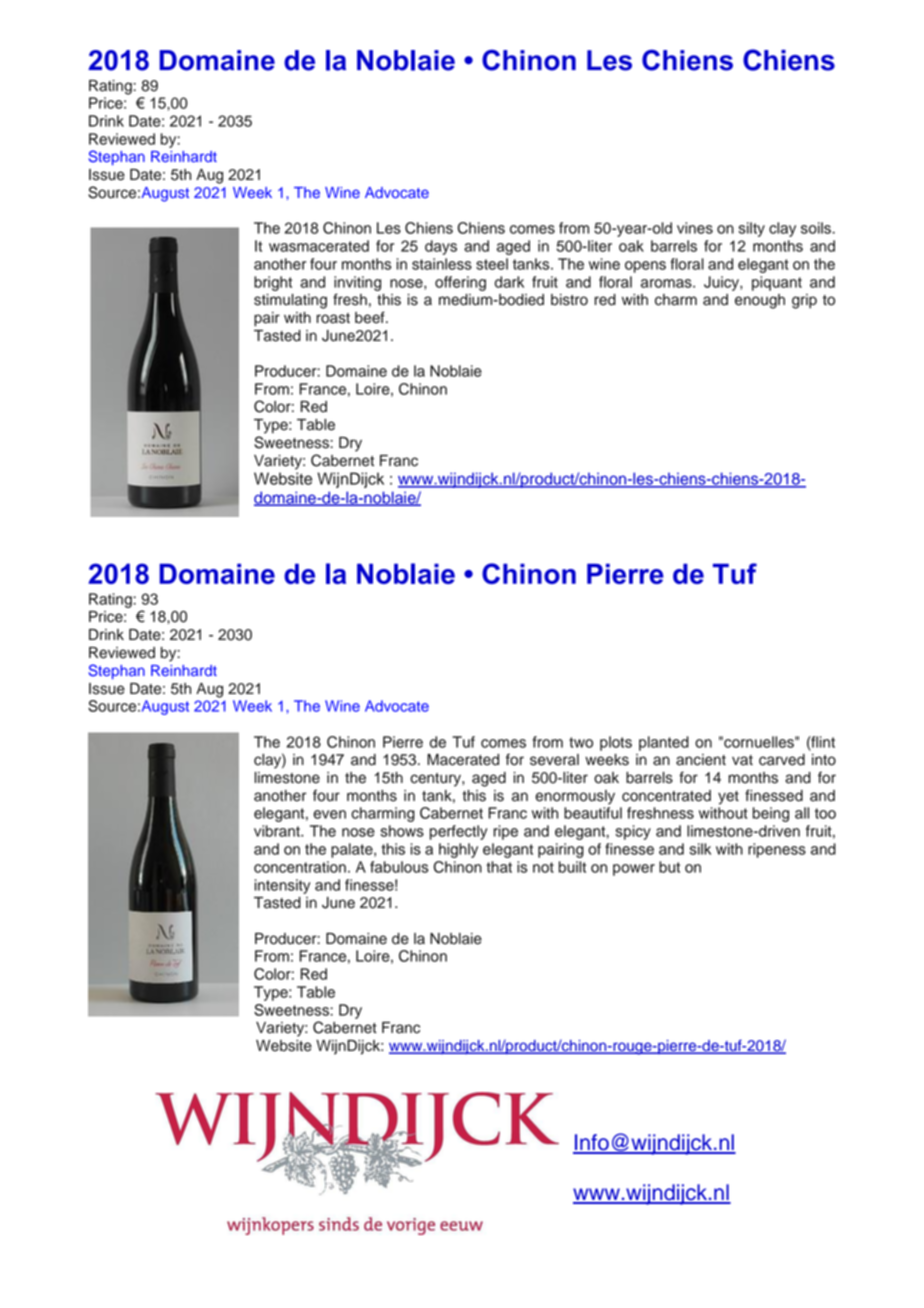 Image resolution: width=924 pixels, height=1308 pixels. Describe the element at coordinates (492, 264) in the document. I see `steel` at that location.
